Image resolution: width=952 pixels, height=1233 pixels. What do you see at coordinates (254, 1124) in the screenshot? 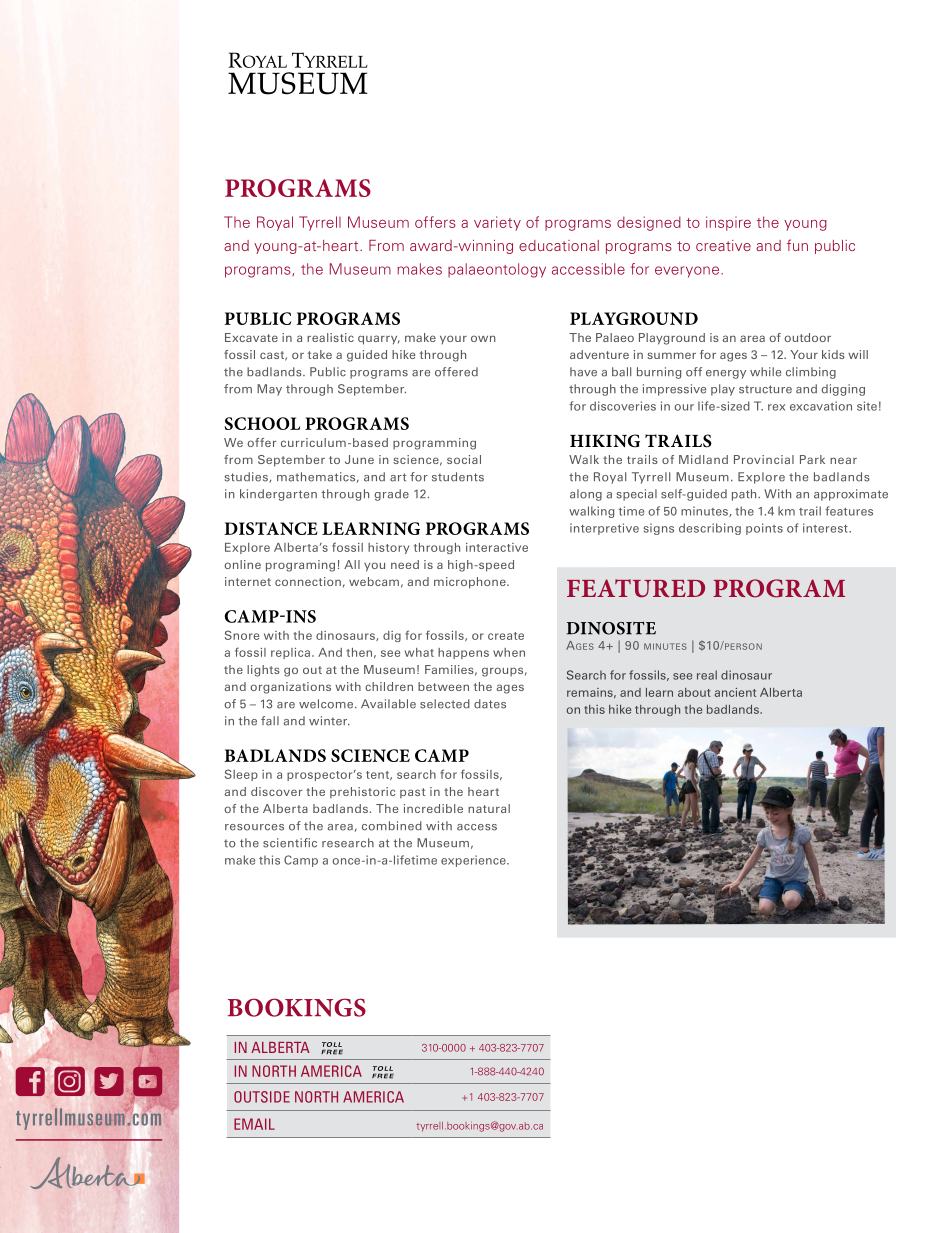
I see `EMAIL` at bounding box center [254, 1124].
